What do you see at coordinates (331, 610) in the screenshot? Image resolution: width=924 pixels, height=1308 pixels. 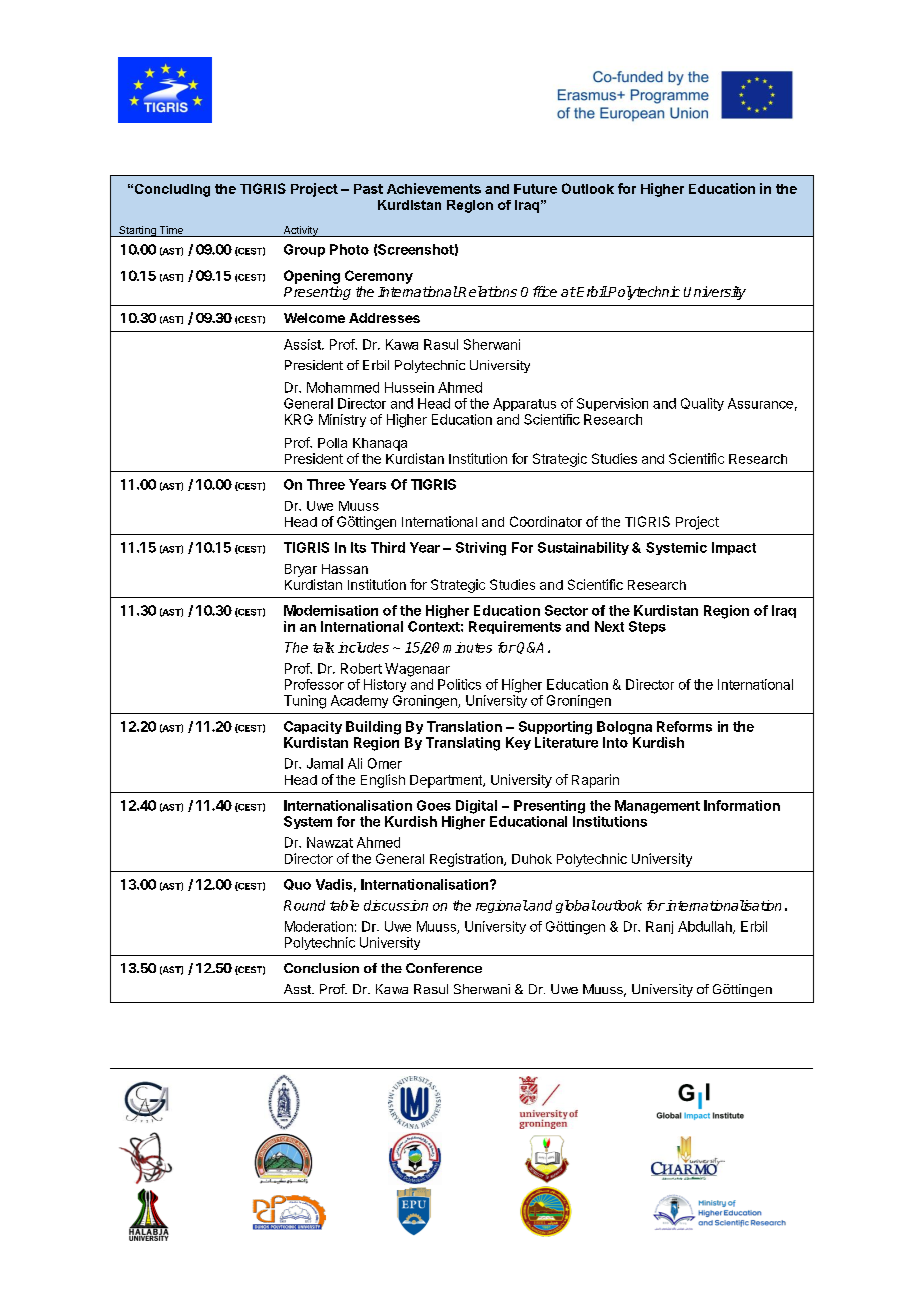 I see `Modernisation` at bounding box center [331, 610].
